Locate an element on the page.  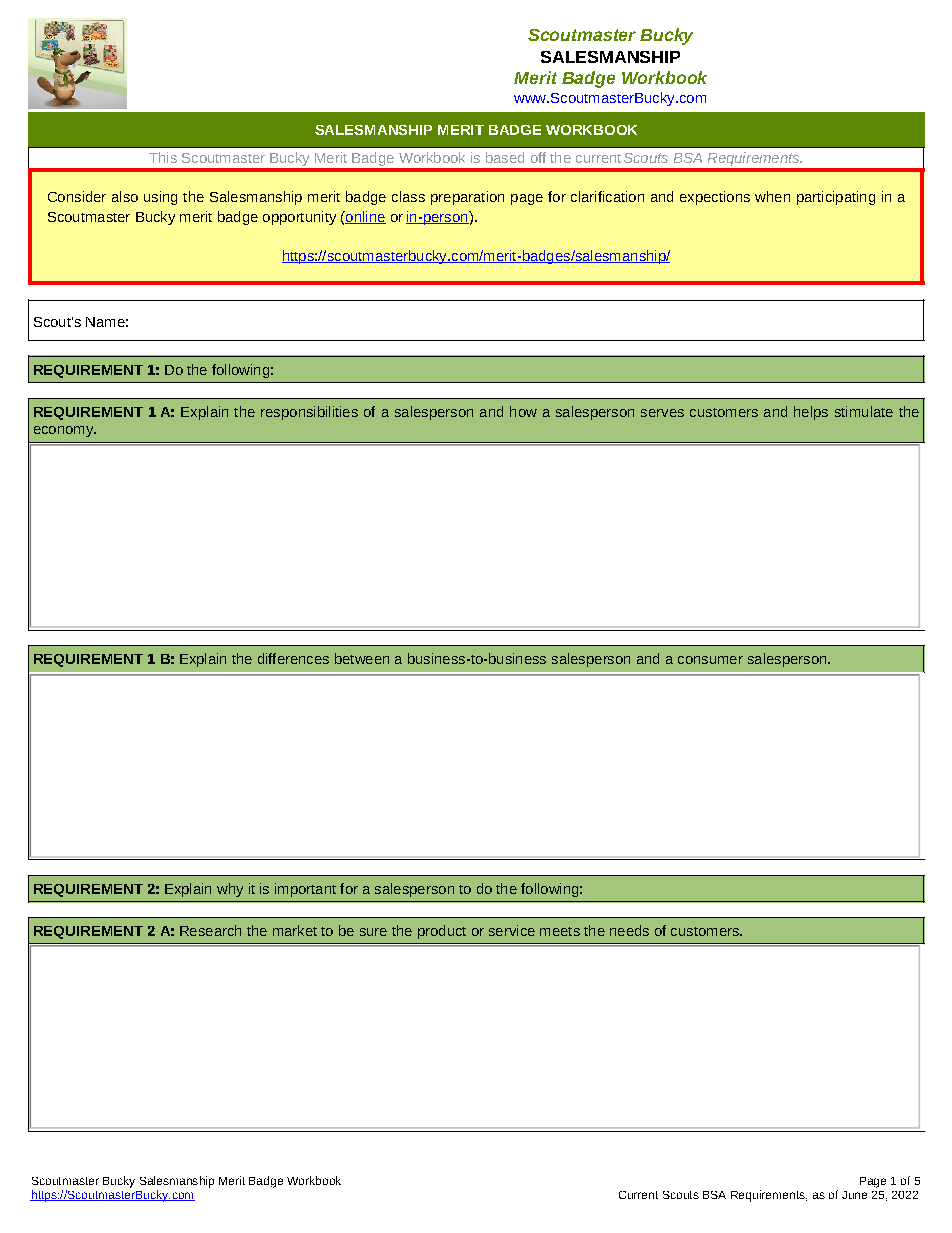
differences is located at coordinates (293, 658).
